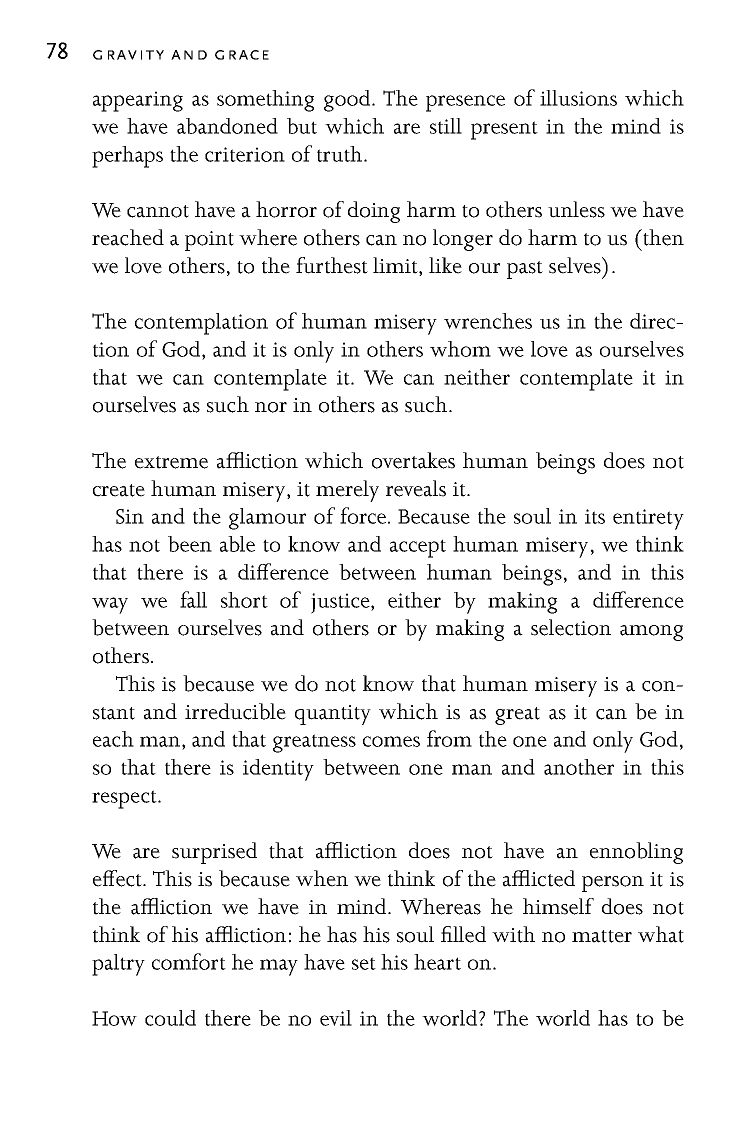 This image has height=1136, width=735. What do you see at coordinates (579, 767) in the image?
I see `another` at bounding box center [579, 767].
